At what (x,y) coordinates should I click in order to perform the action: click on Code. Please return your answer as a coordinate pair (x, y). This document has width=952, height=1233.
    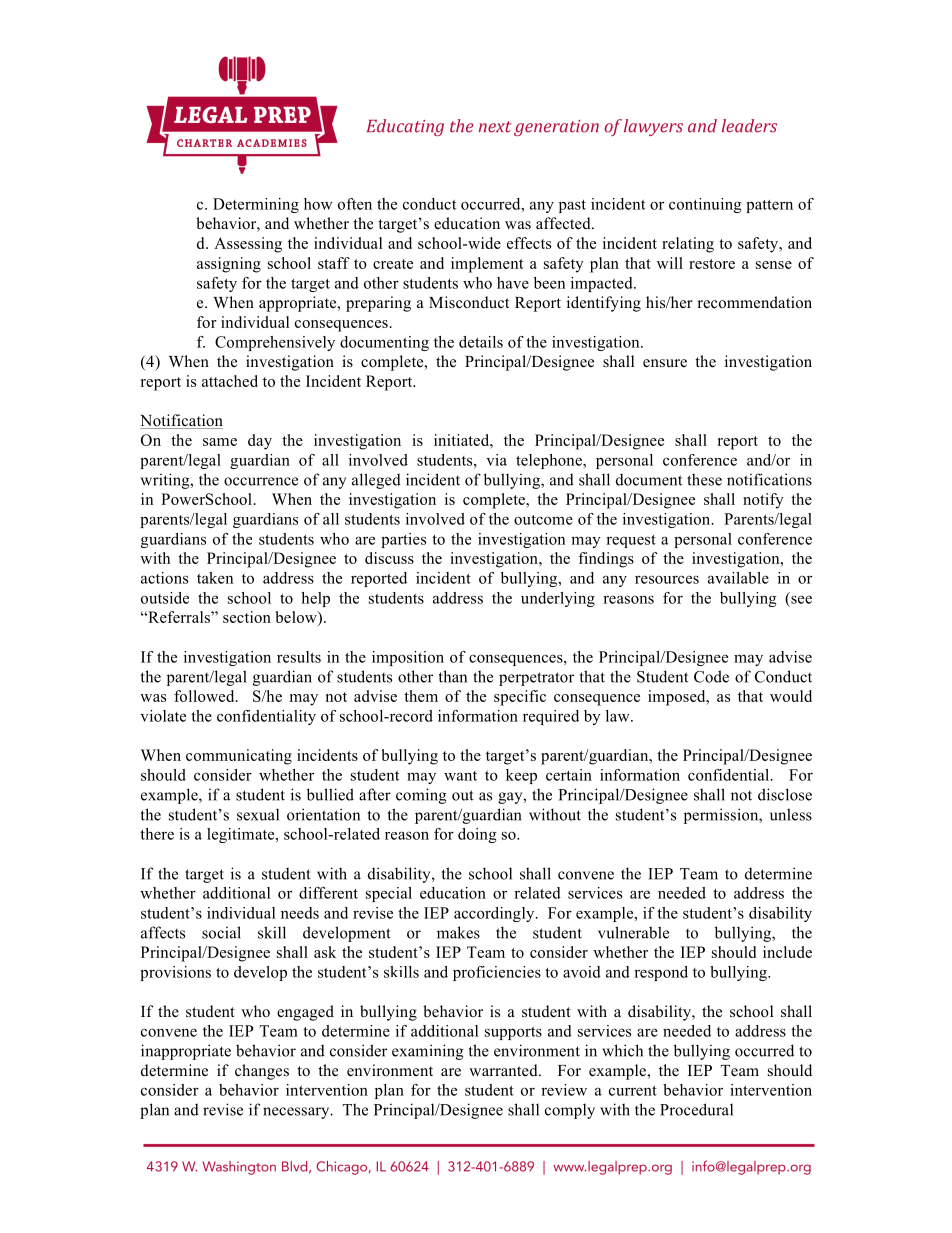
    Looking at the image, I should click on (711, 676).
